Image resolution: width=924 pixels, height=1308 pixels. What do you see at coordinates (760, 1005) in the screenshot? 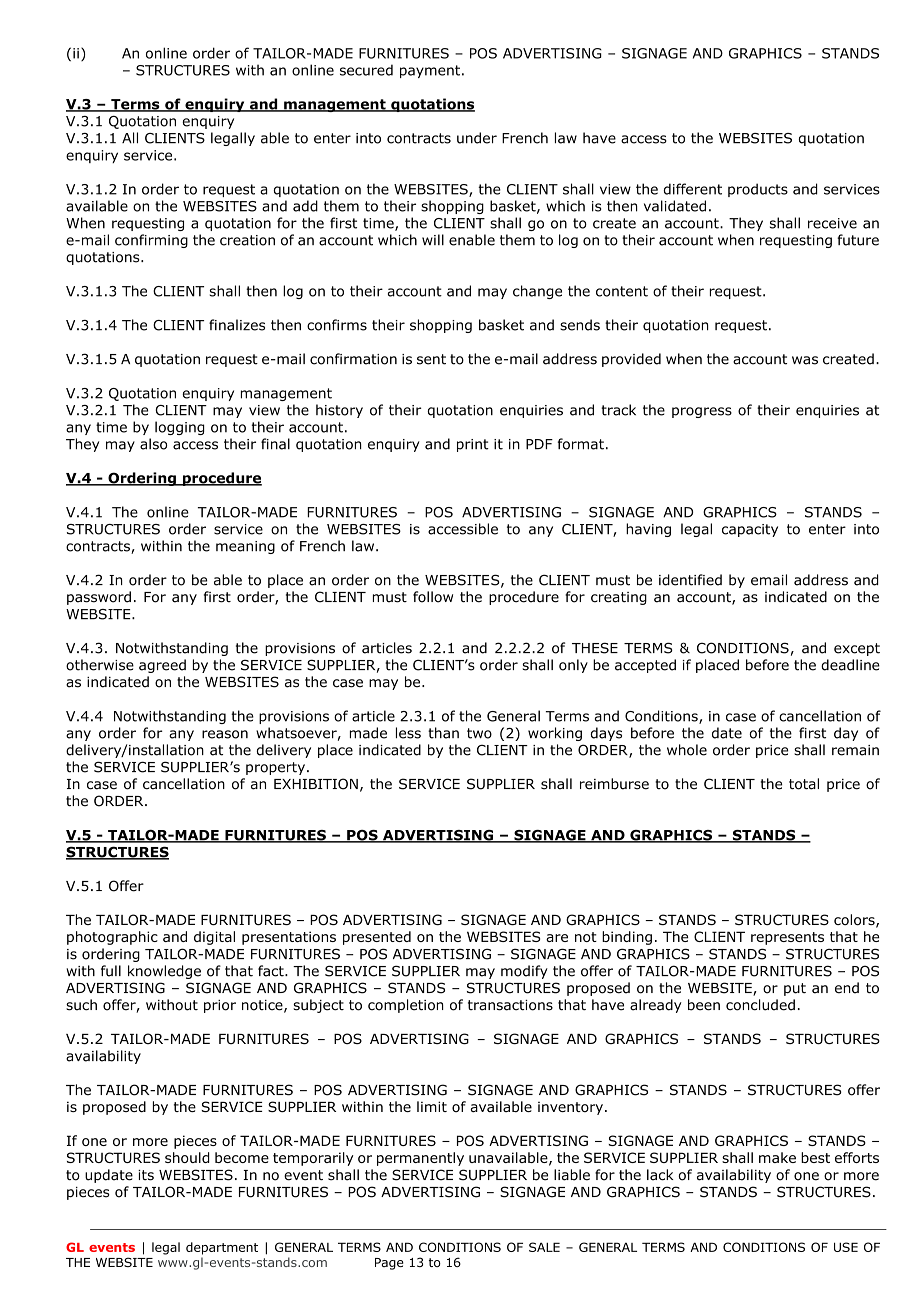
I see `concluded` at bounding box center [760, 1005].
